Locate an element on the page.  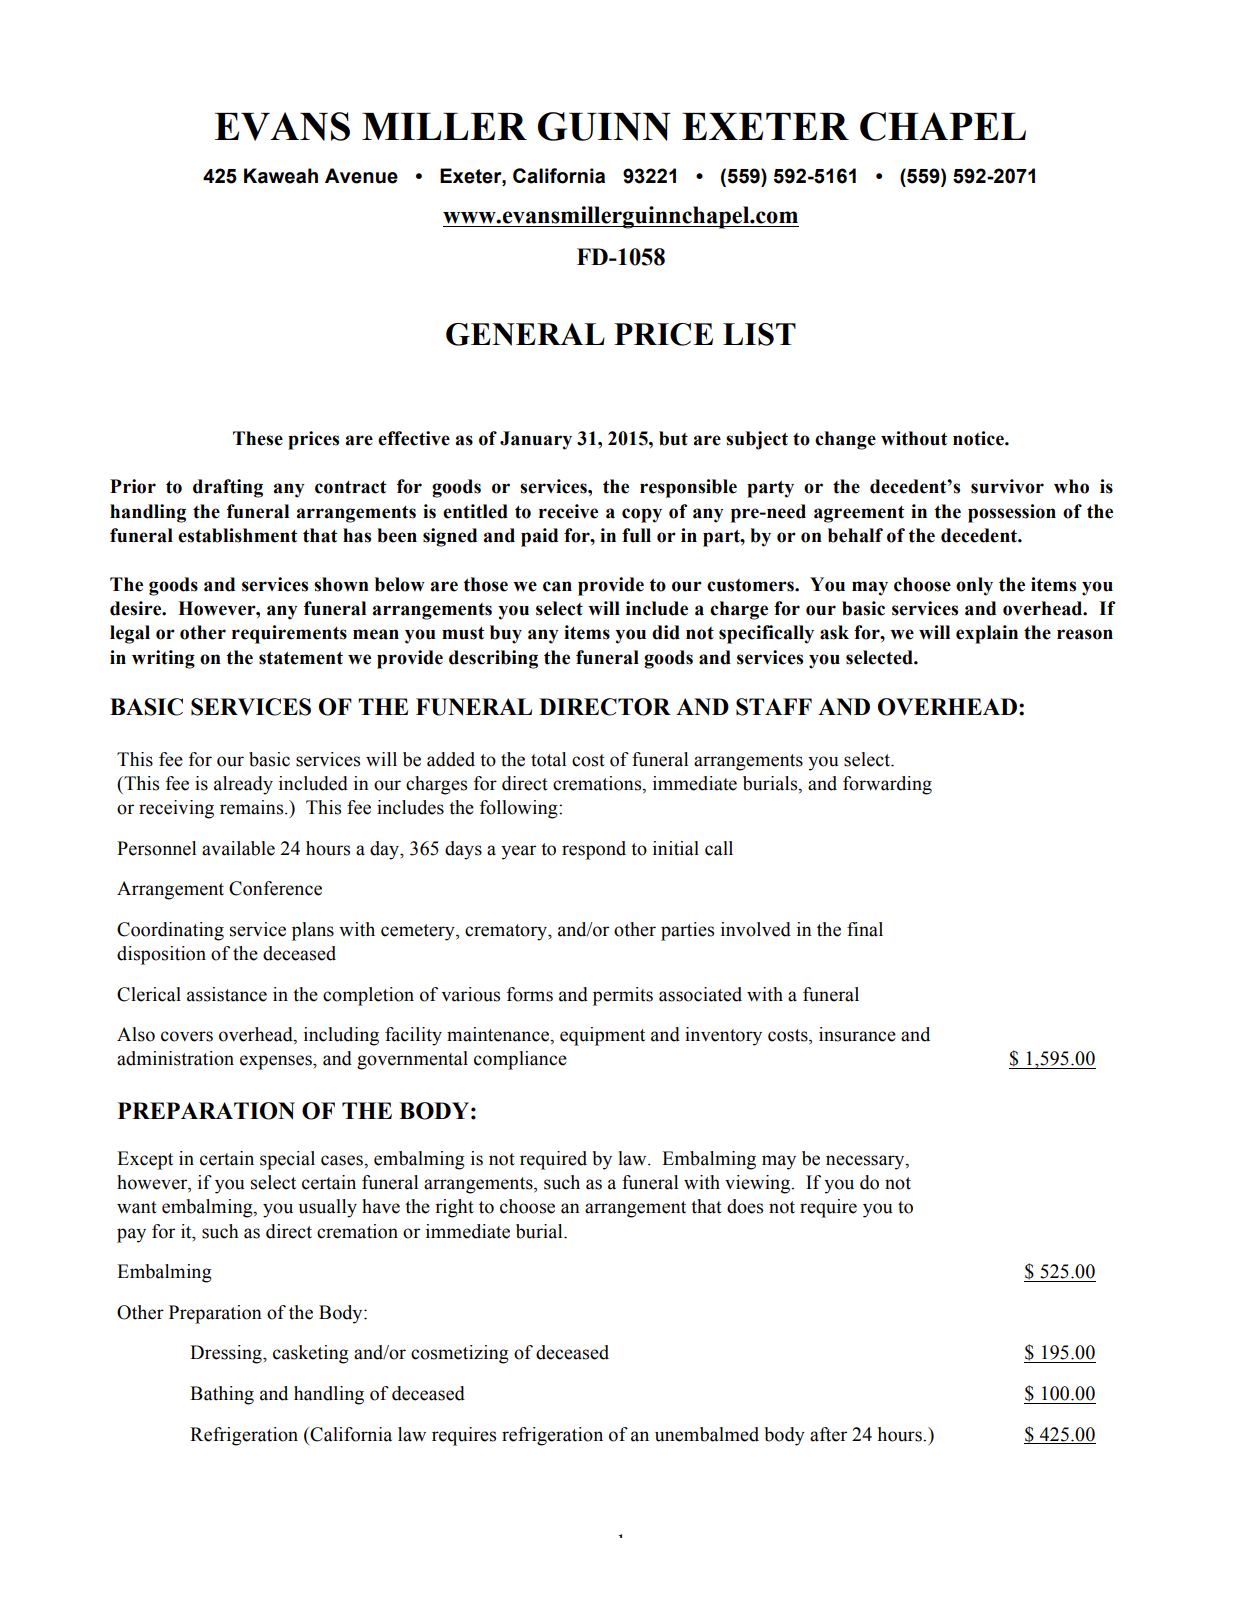
only is located at coordinates (974, 586).
